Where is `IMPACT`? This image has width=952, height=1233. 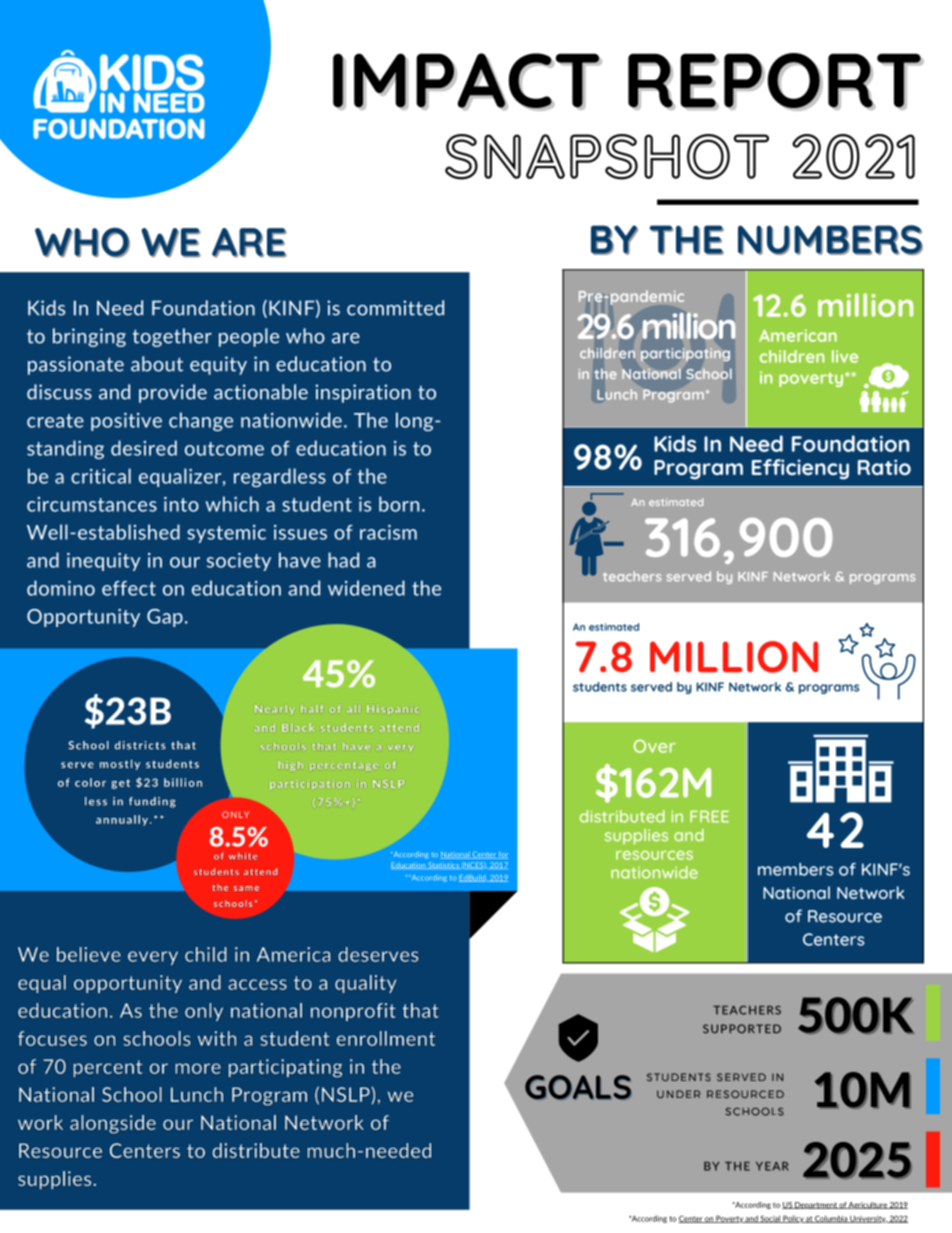
IMPACT is located at coordinates (467, 81).
